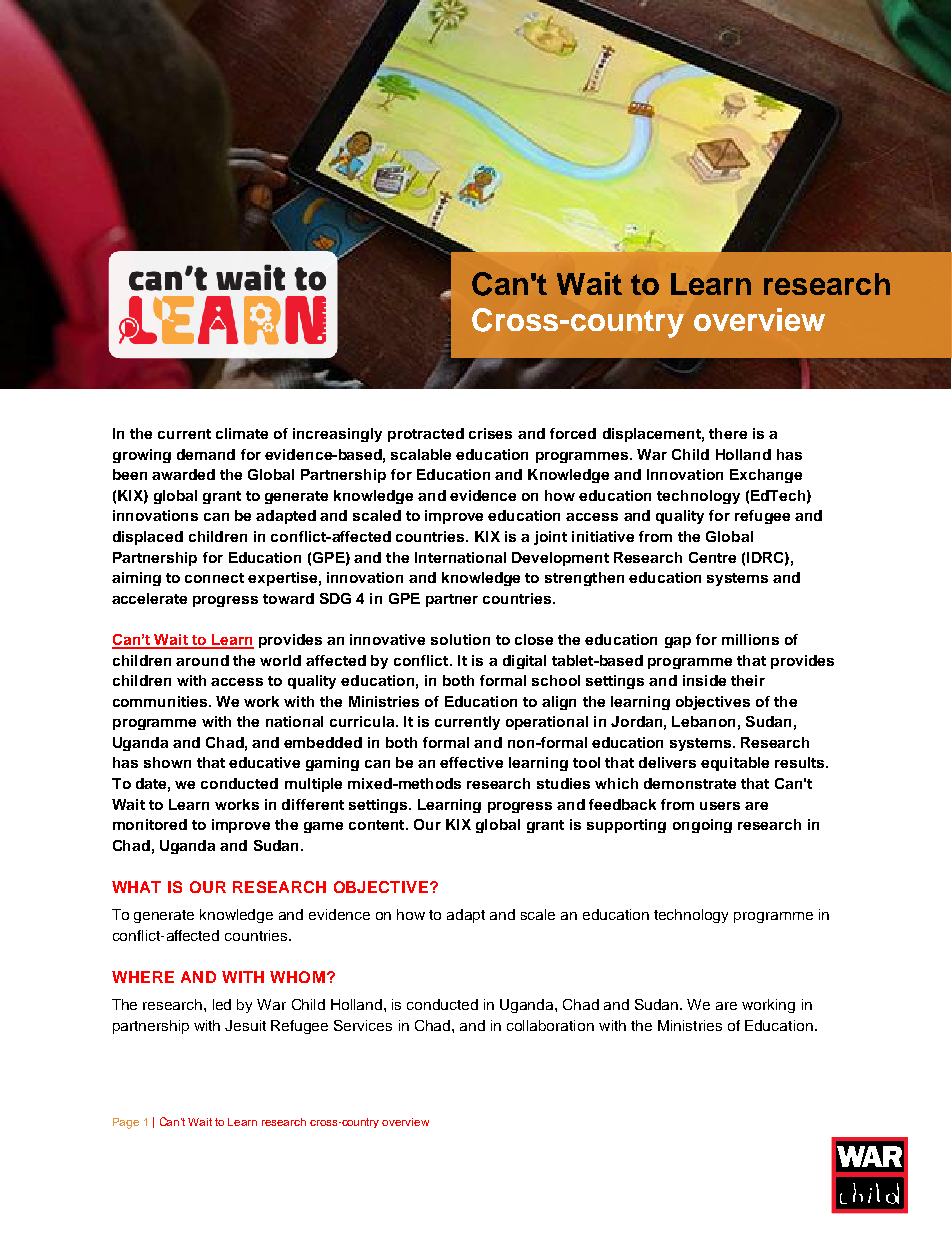 Image resolution: width=952 pixels, height=1233 pixels. Describe the element at coordinates (702, 826) in the image. I see `ongoing` at that location.
